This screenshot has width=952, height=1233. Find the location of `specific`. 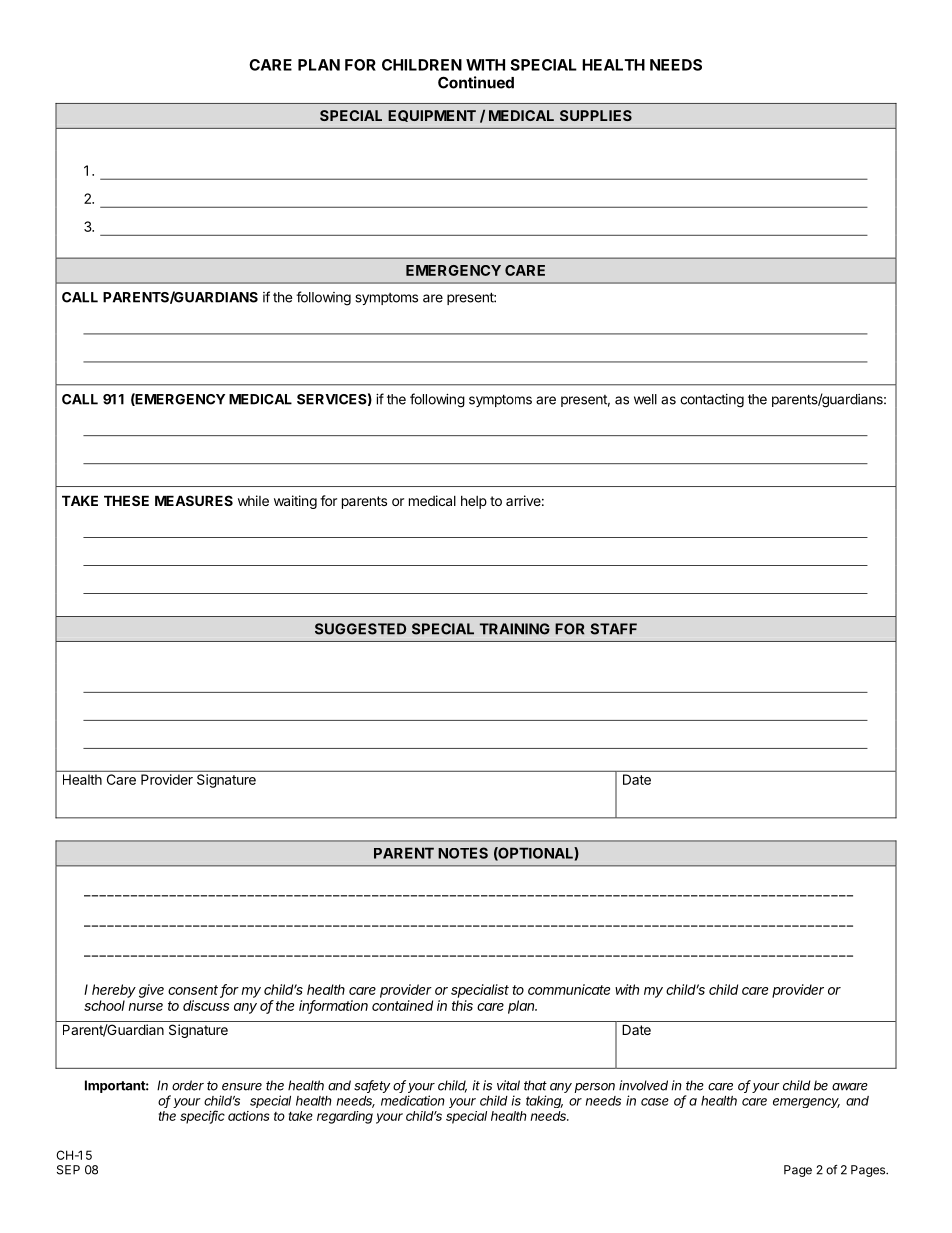

specific is located at coordinates (202, 1117).
